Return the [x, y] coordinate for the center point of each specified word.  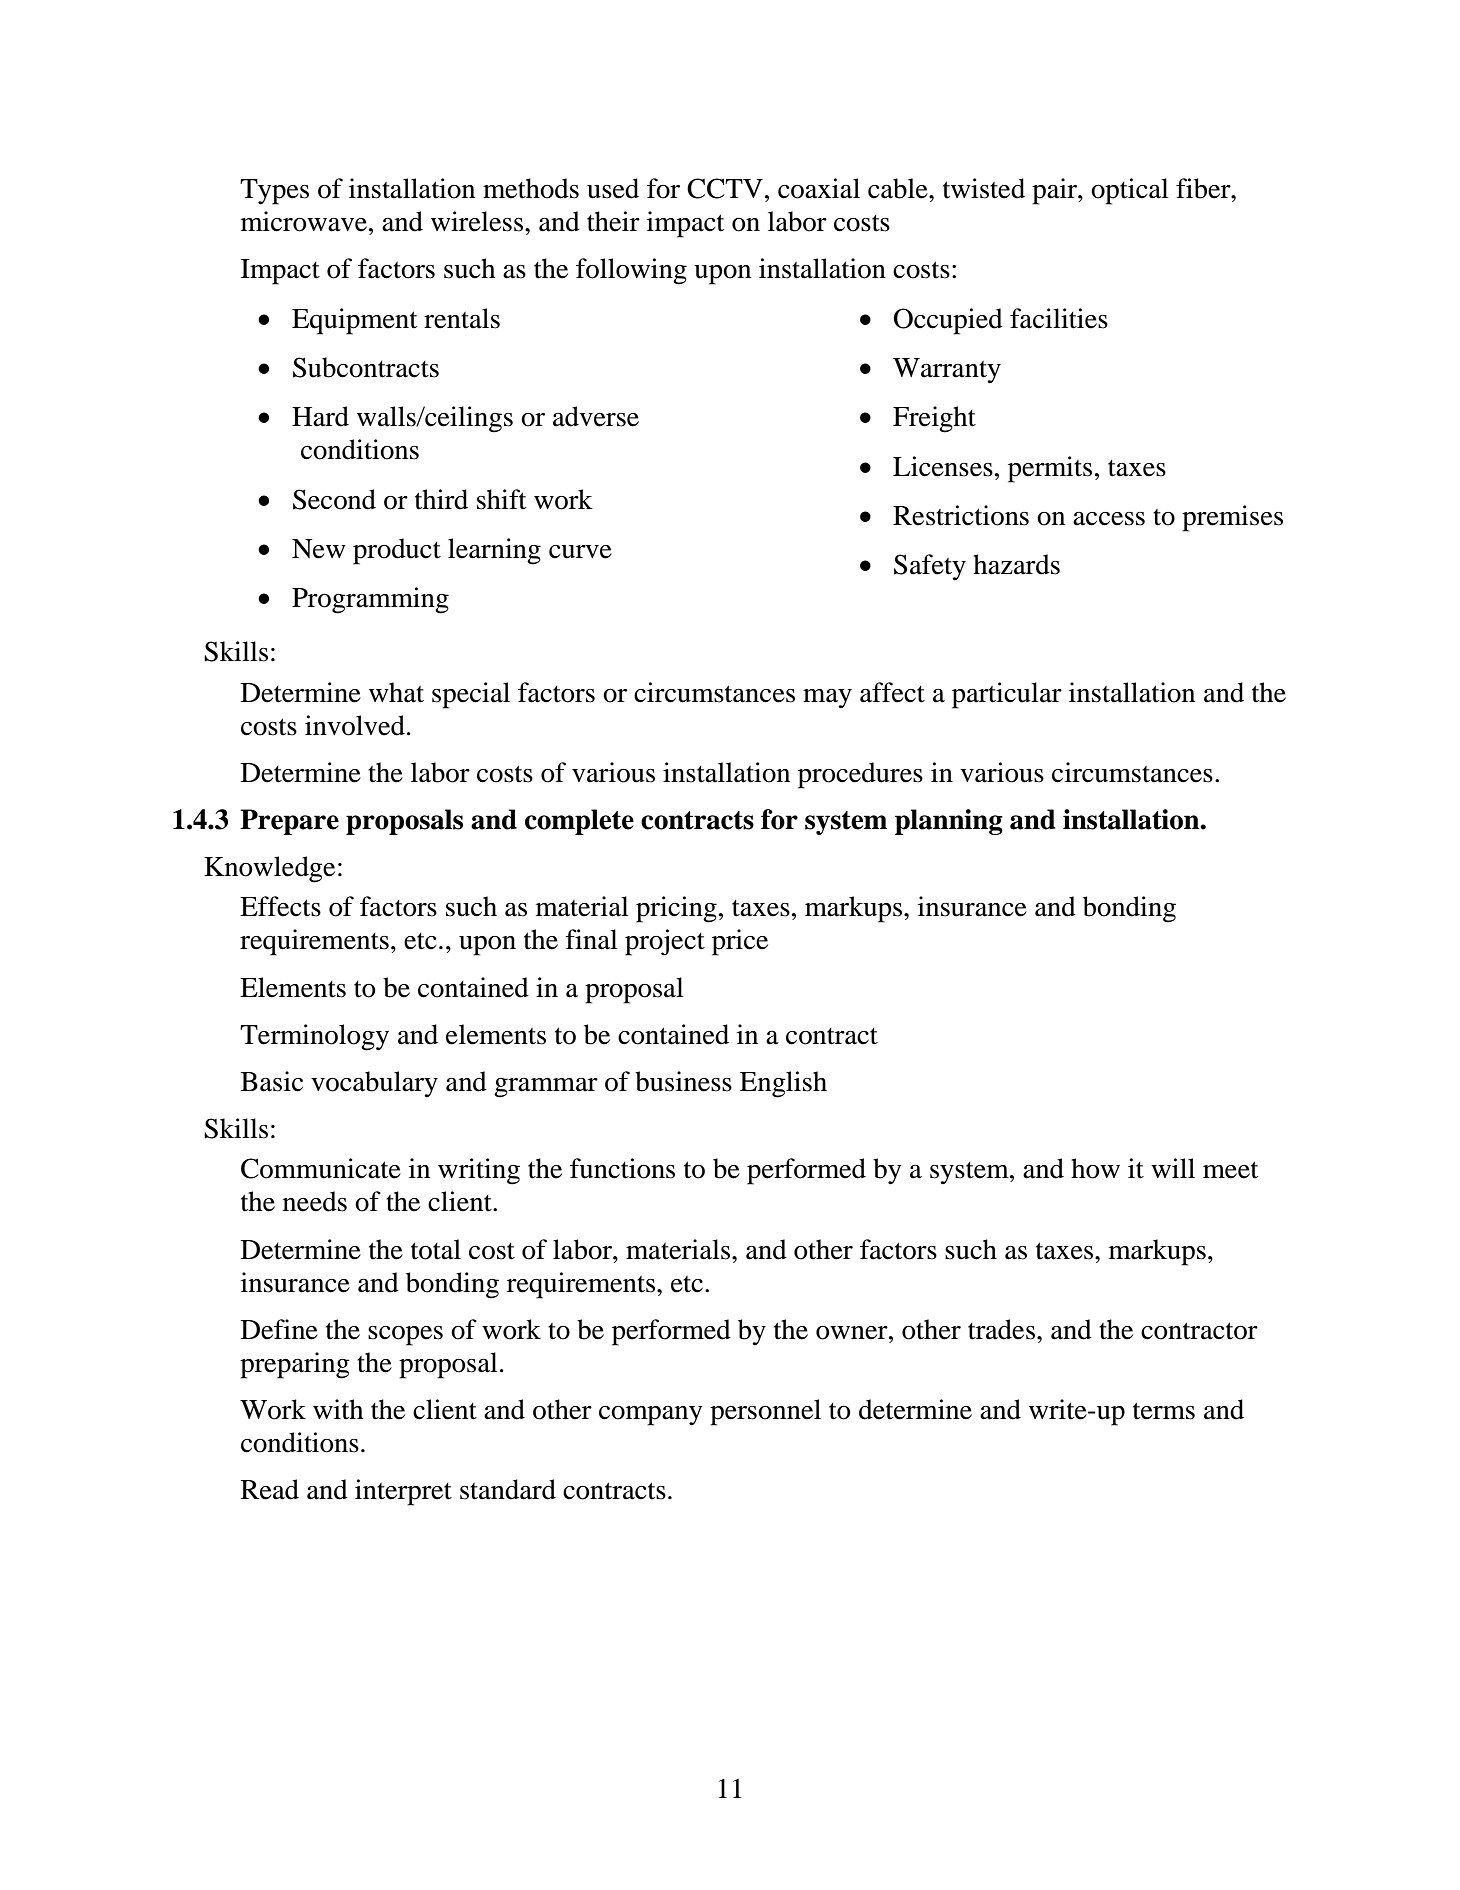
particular [1007, 695]
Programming [370, 600]
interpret [403, 1492]
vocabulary [374, 1084]
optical [1129, 191]
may [827, 698]
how [1095, 1168]
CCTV [725, 188]
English [783, 1084]
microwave [304, 221]
